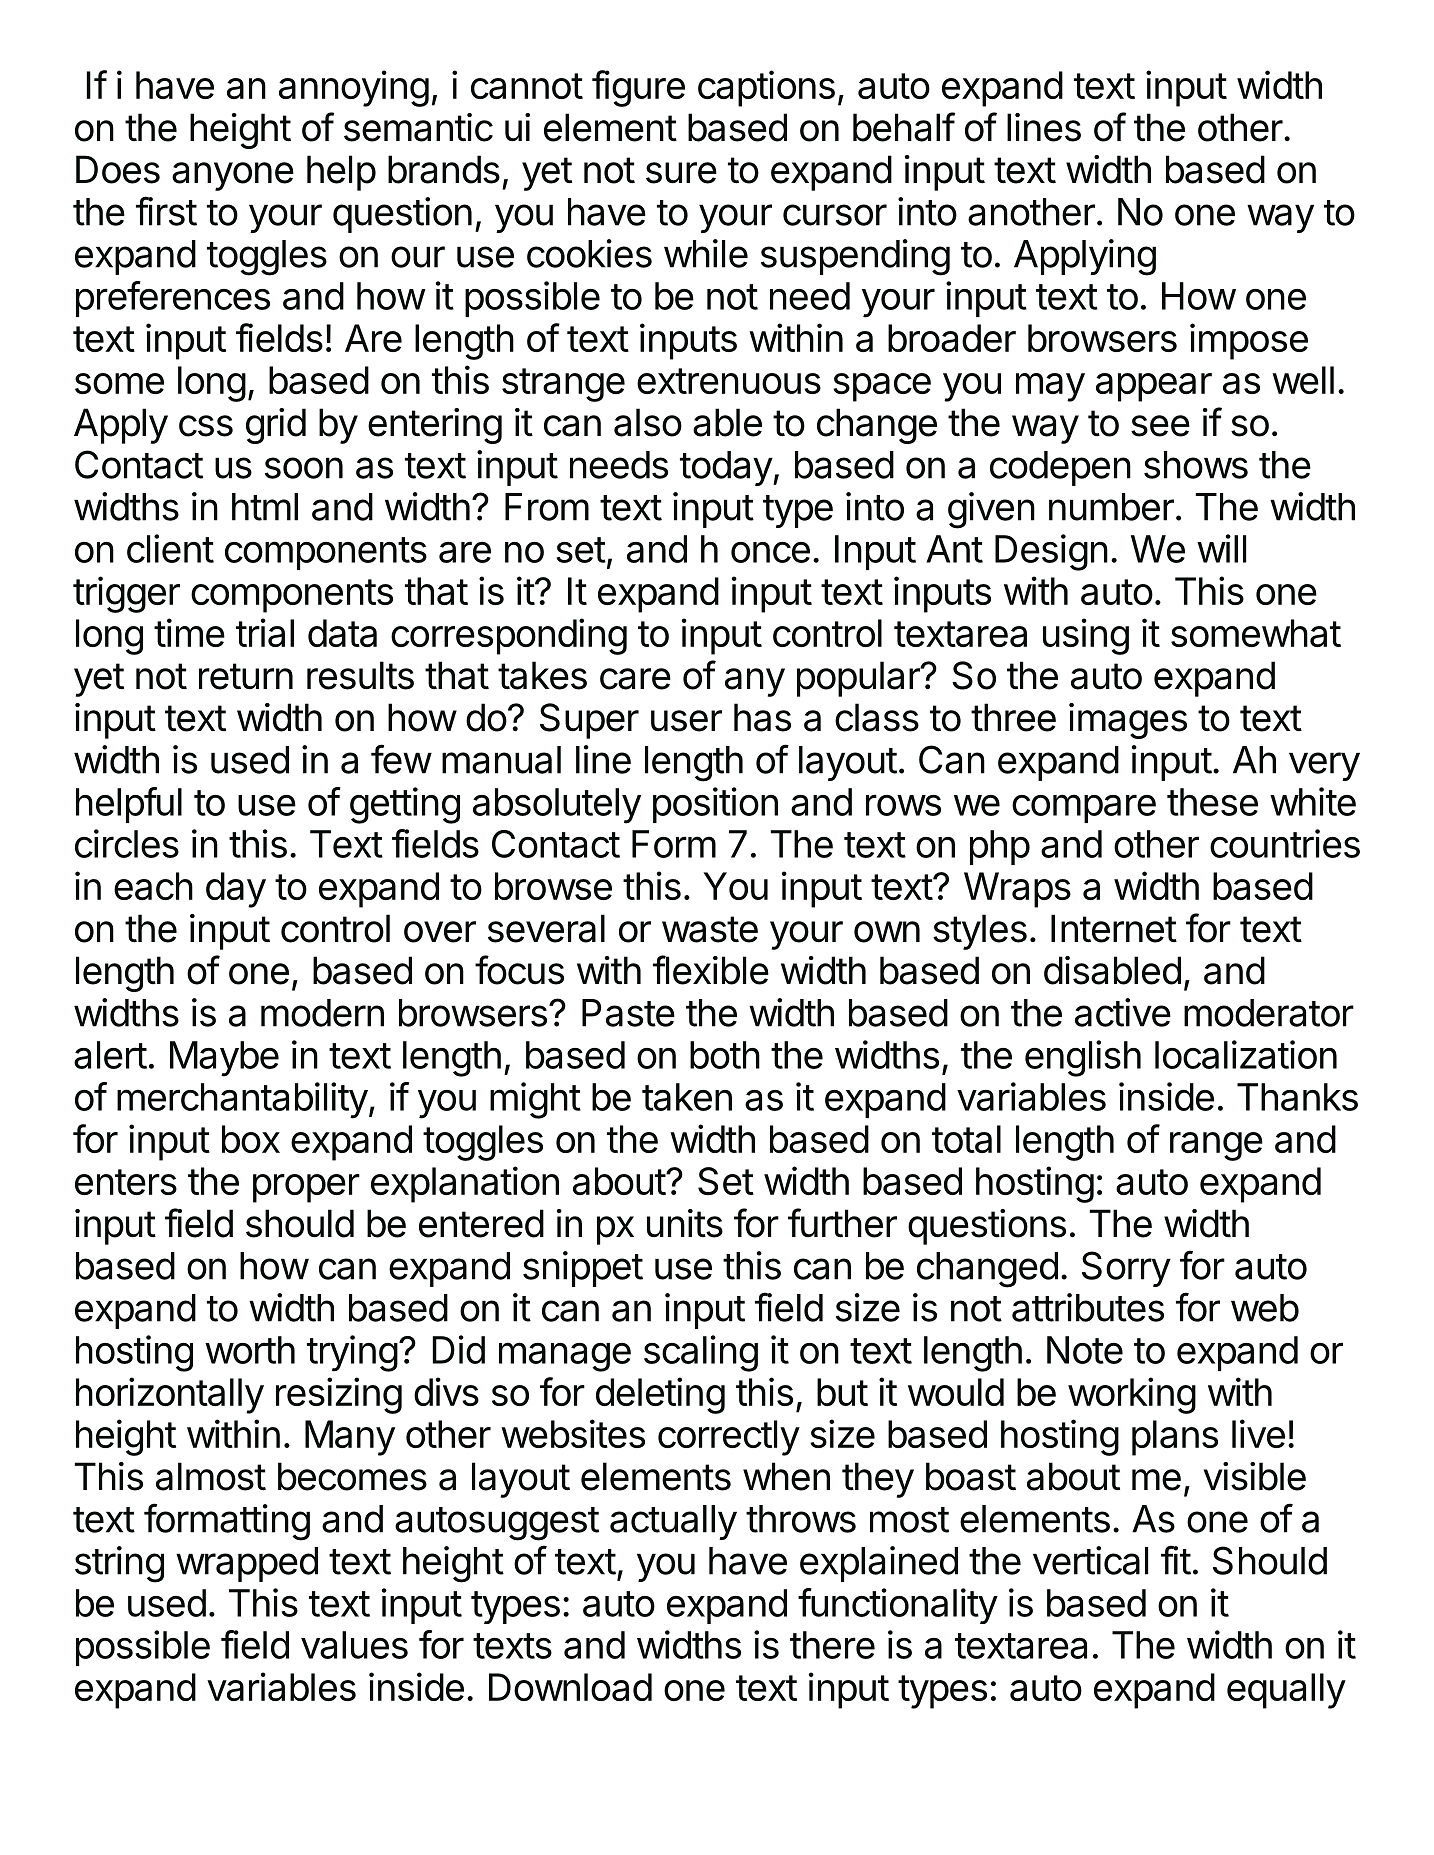 This page has width=1434, height=1855. I want to click on number, so click(1111, 507).
